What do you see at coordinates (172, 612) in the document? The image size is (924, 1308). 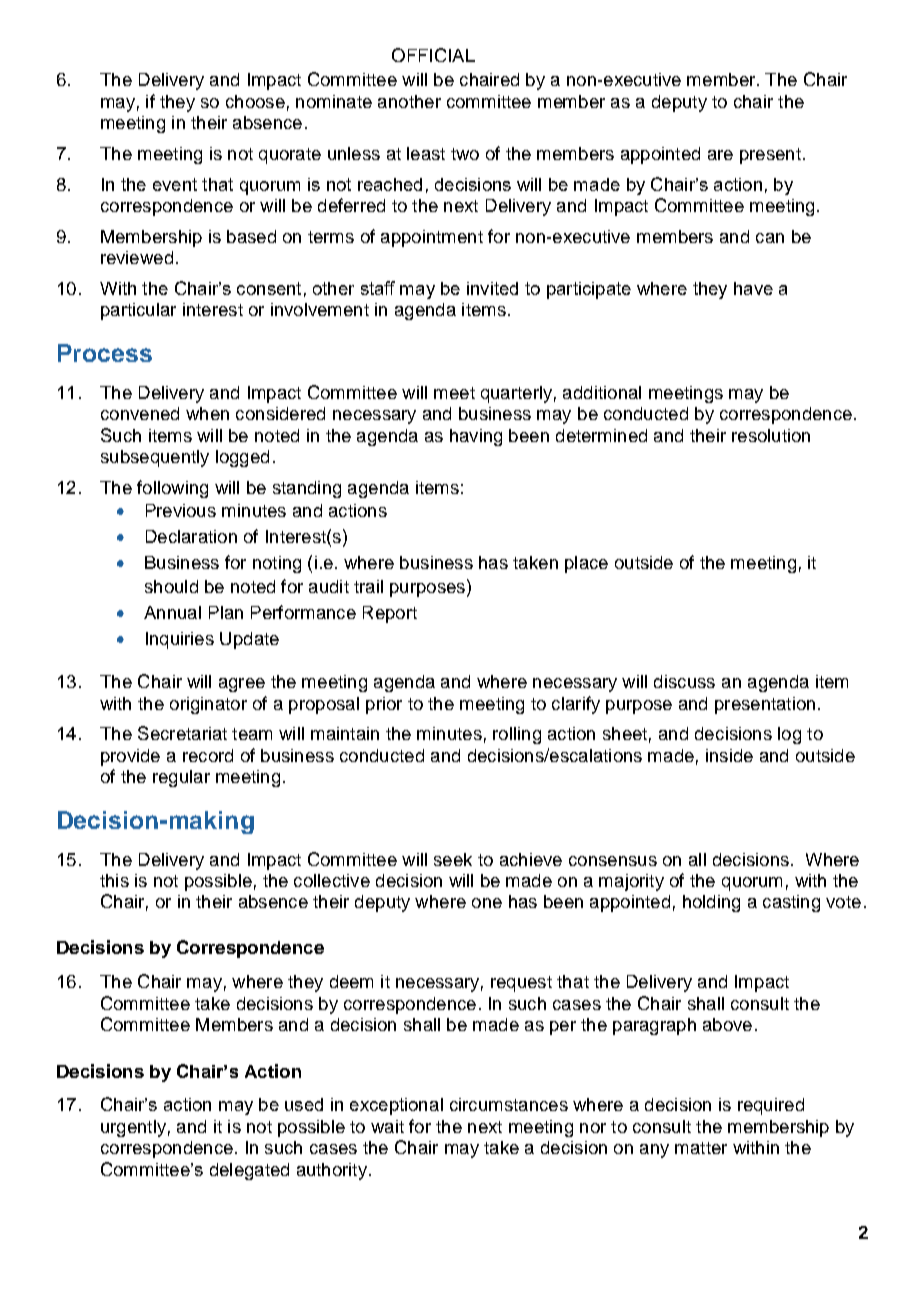 I see `Annual` at bounding box center [172, 612].
